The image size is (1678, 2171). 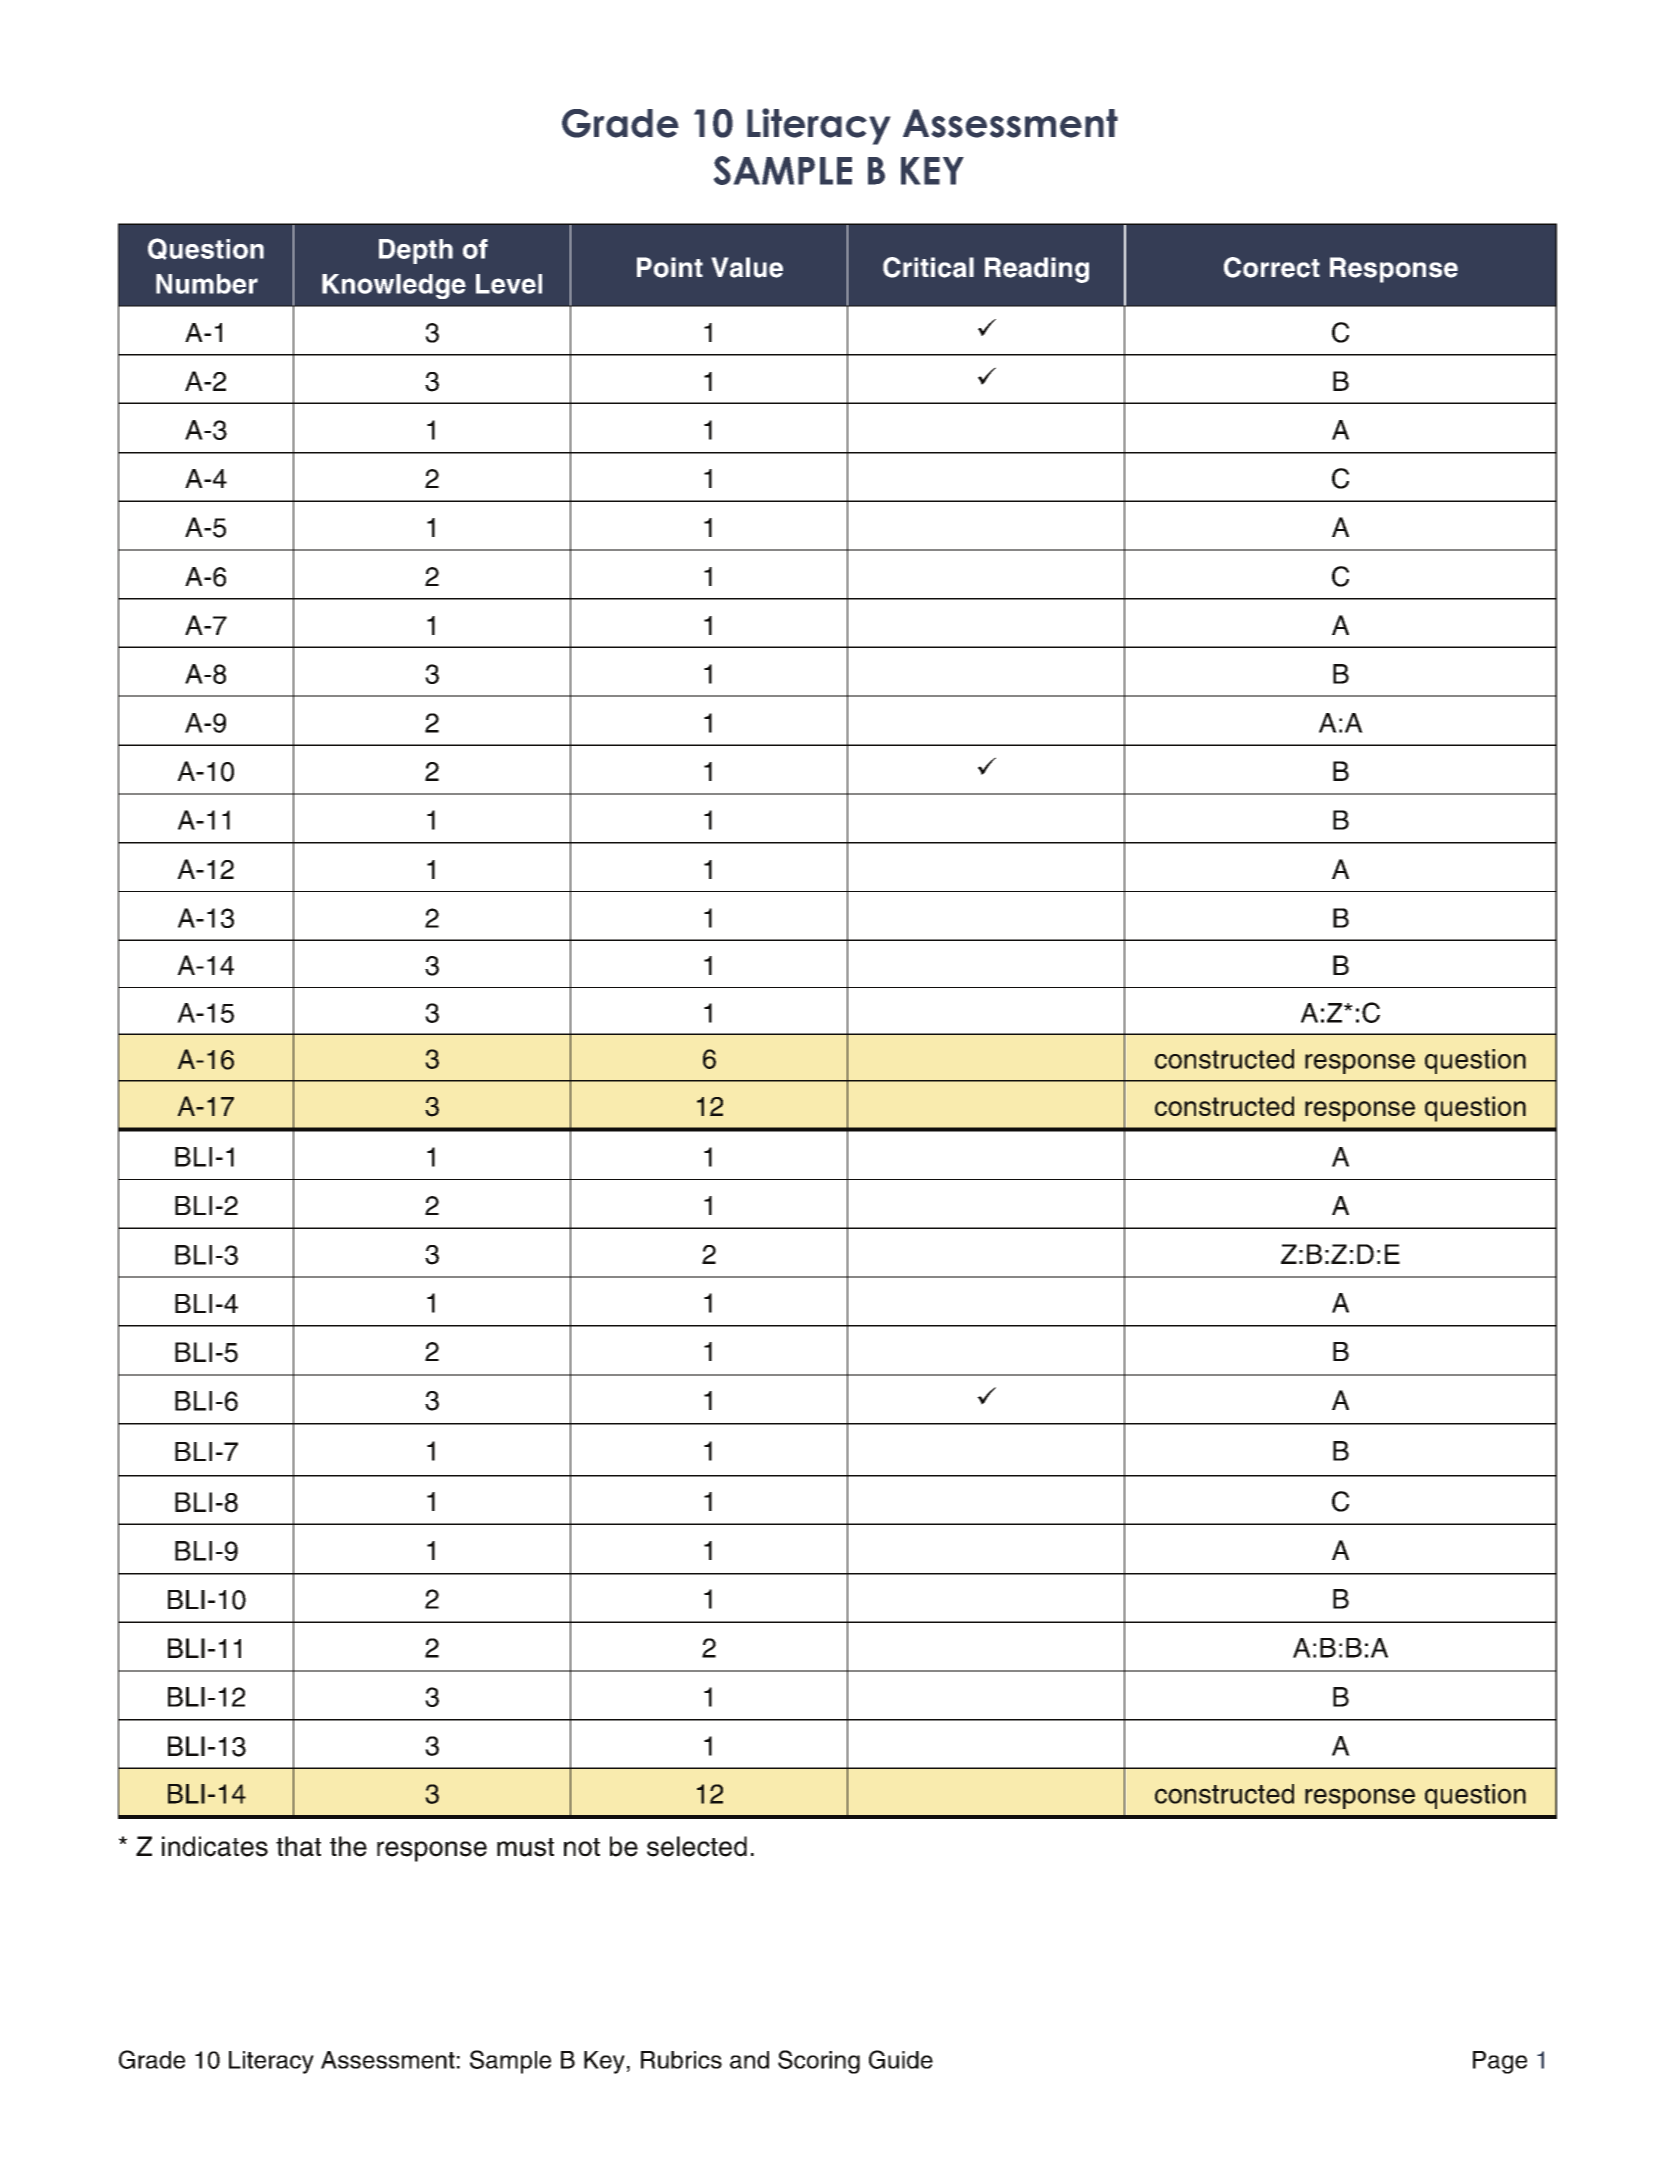 What do you see at coordinates (394, 286) in the image?
I see `Knowledge` at bounding box center [394, 286].
